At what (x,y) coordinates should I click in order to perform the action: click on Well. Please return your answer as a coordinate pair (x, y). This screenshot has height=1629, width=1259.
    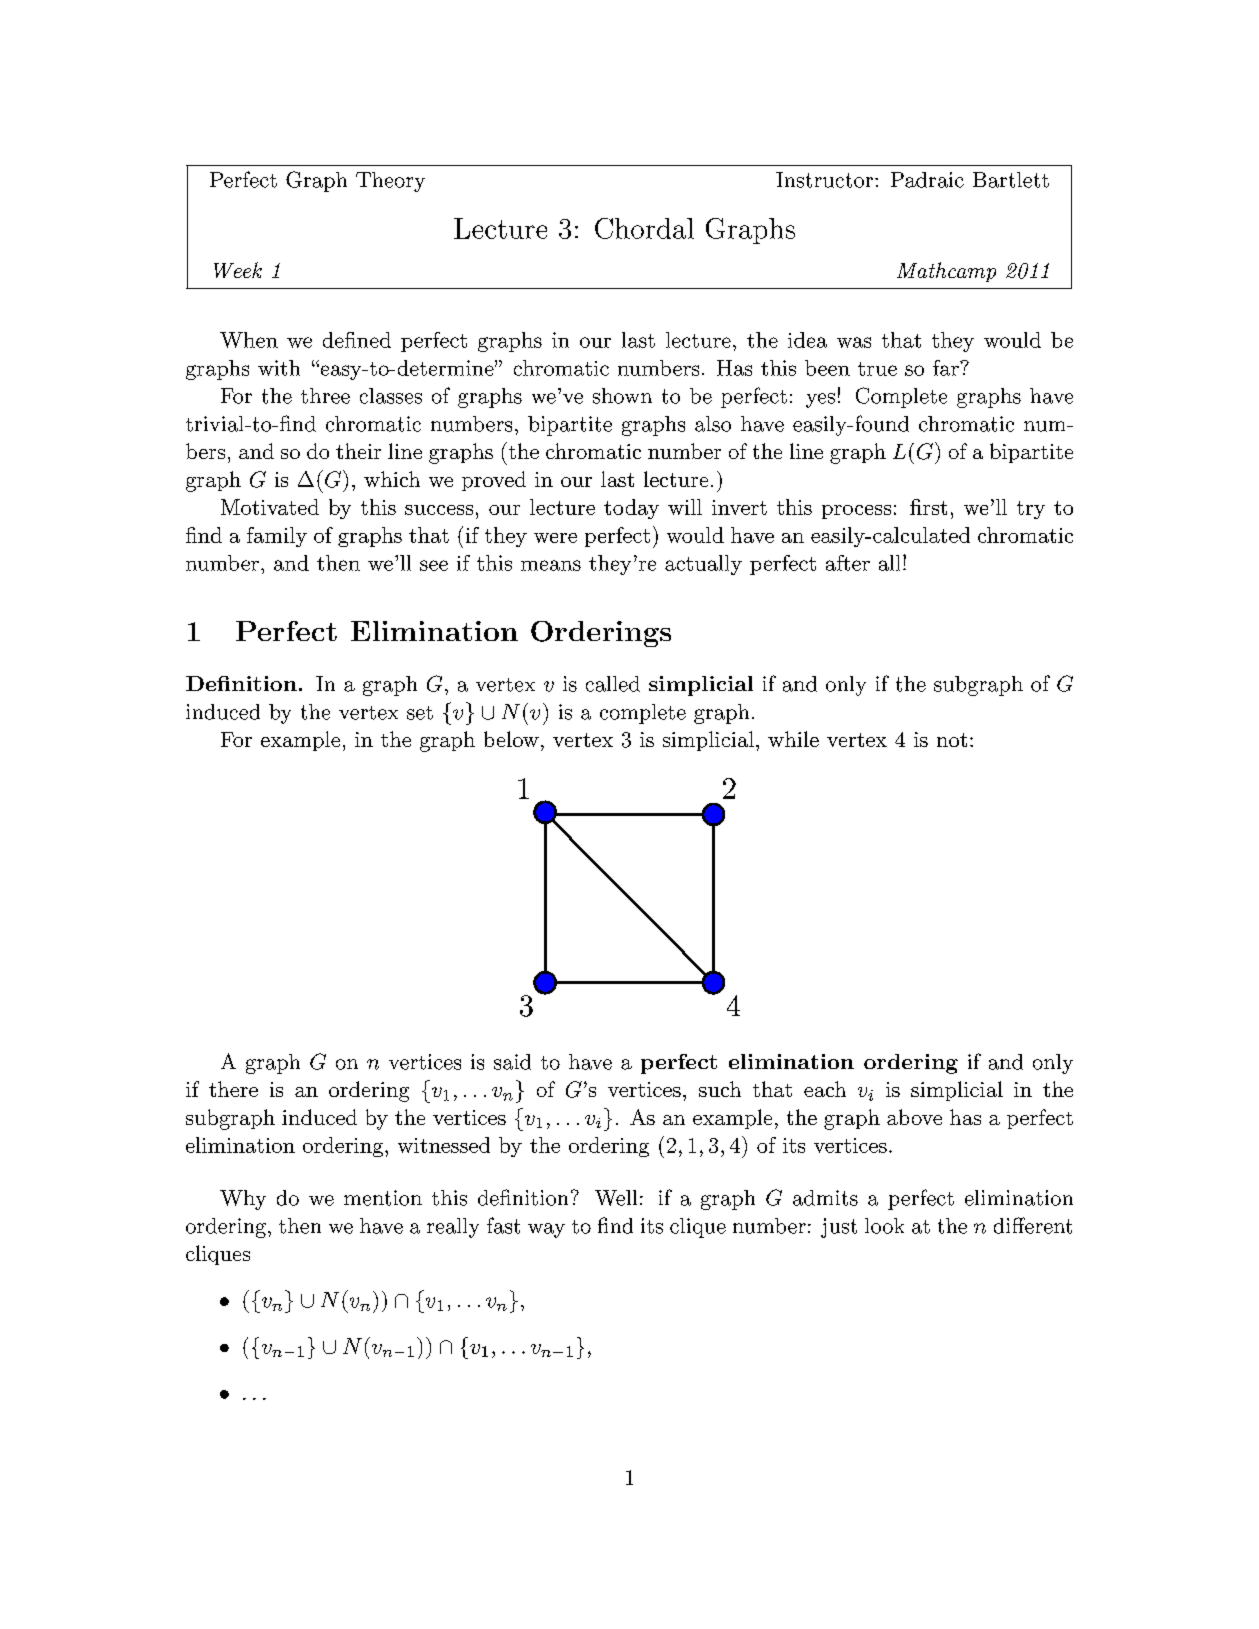
    Looking at the image, I should click on (616, 1198).
